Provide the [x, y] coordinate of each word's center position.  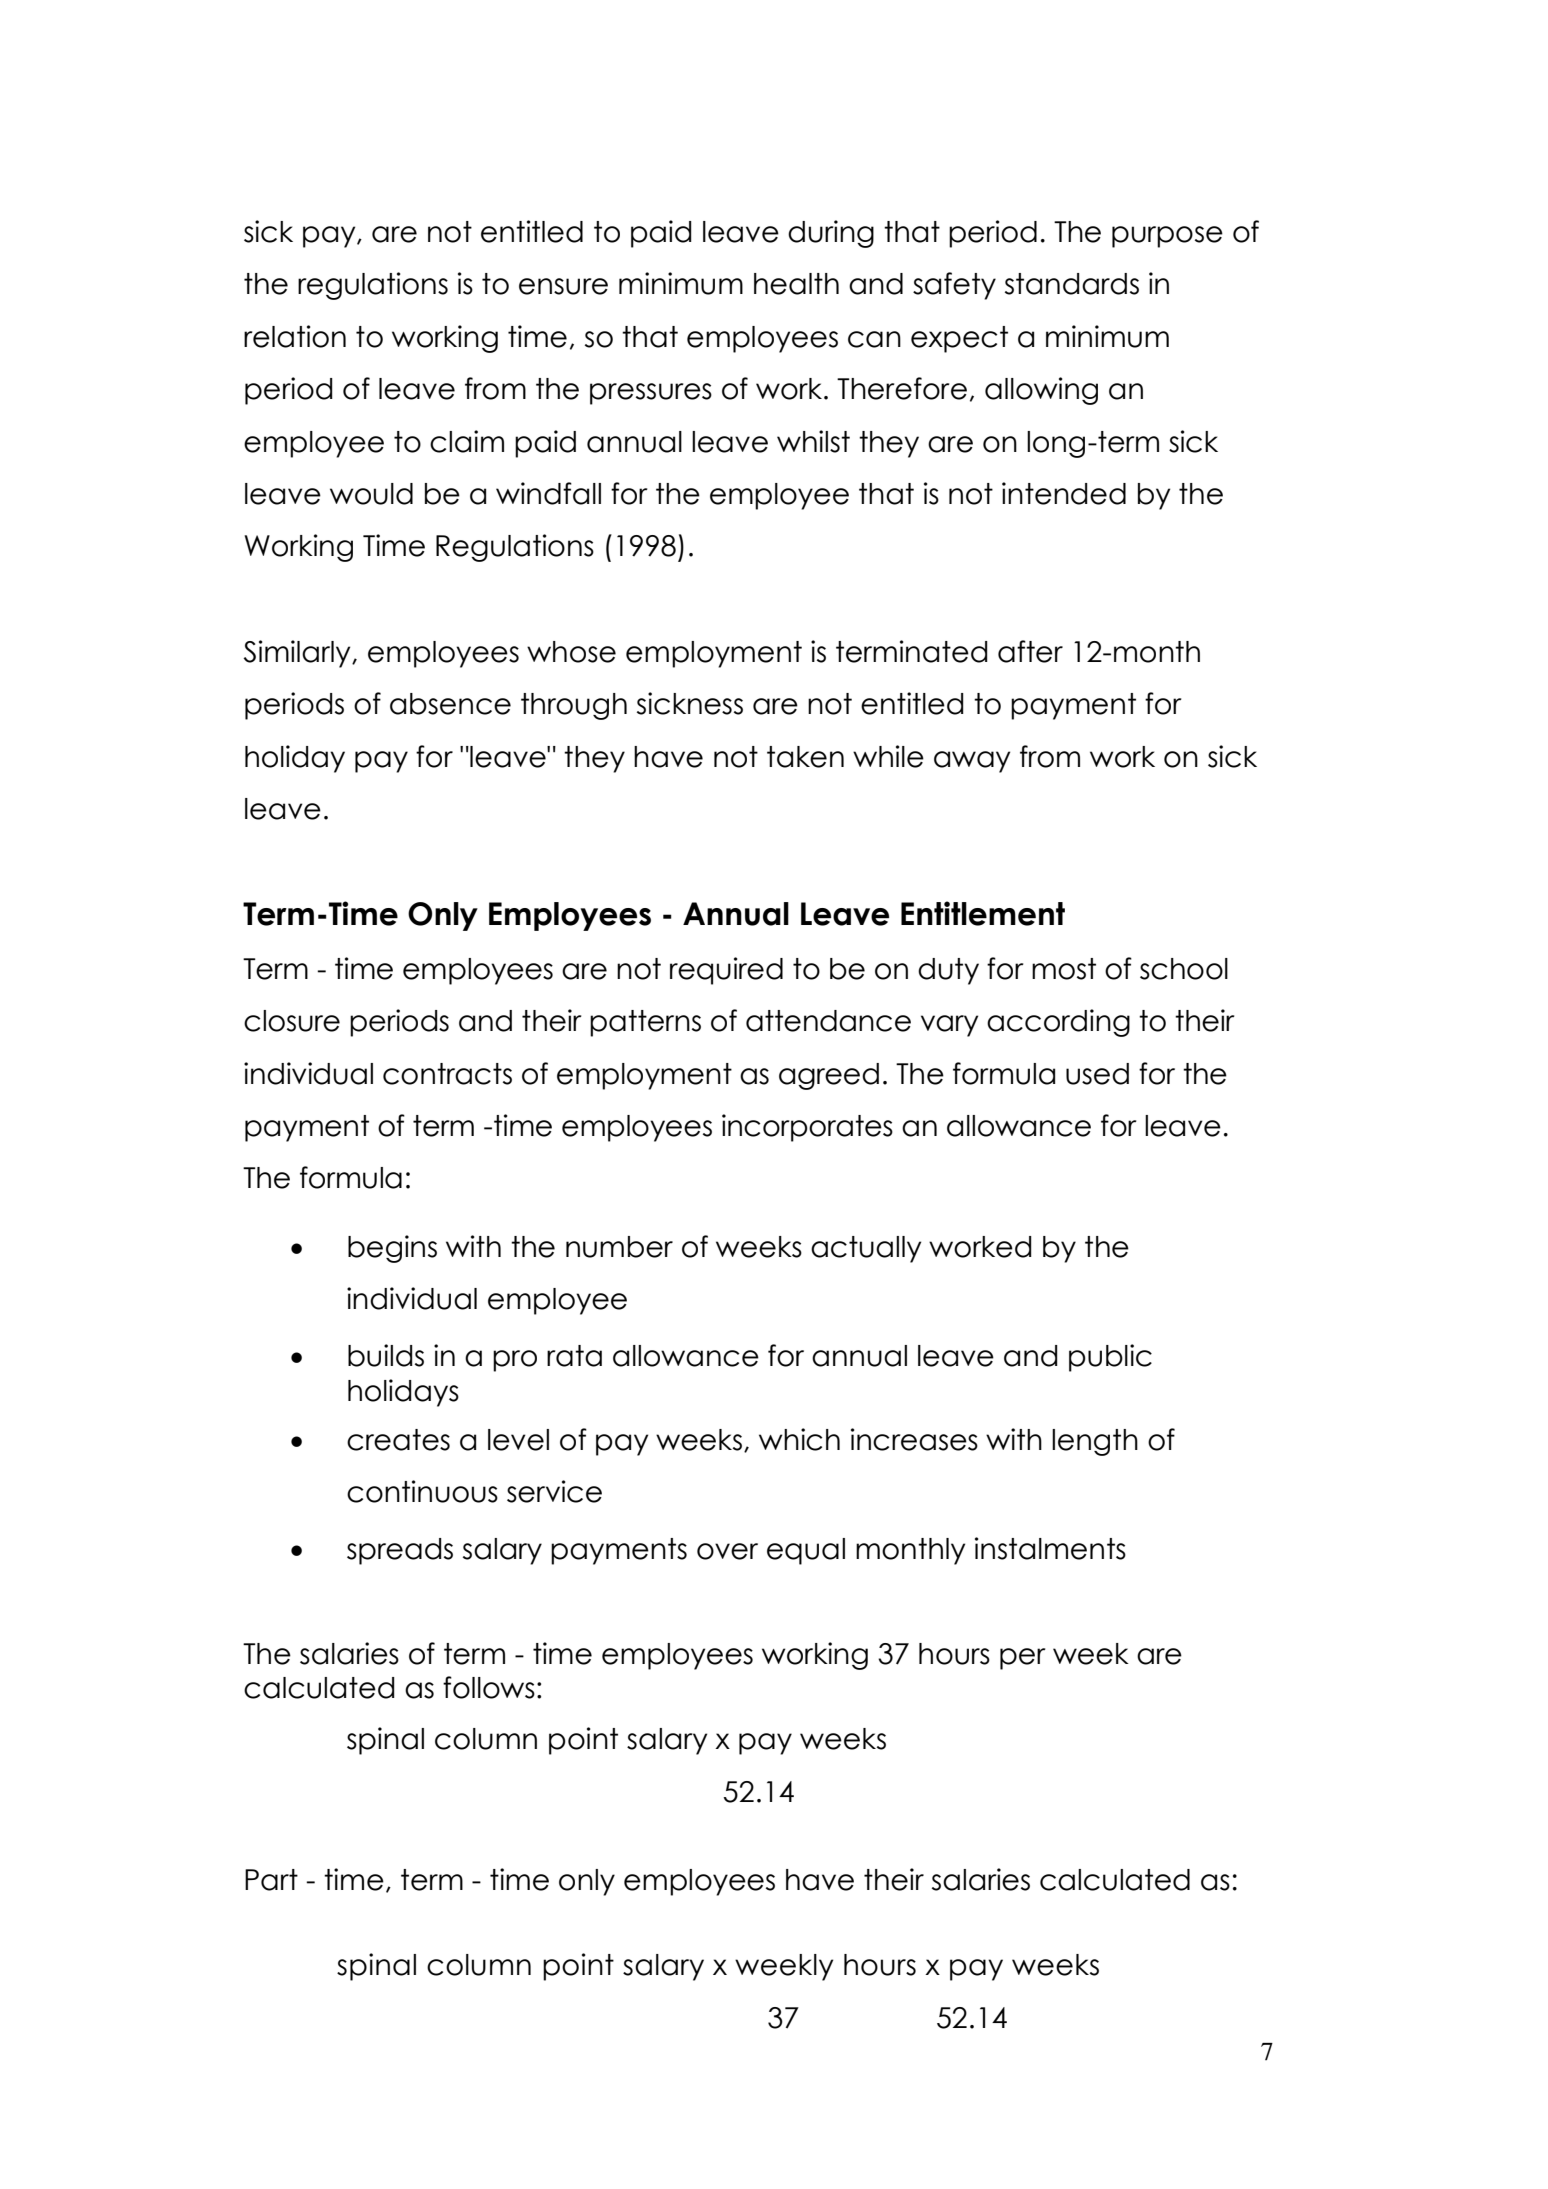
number [619, 1247]
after [1030, 651]
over [727, 1551]
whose [571, 652]
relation [295, 336]
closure [292, 1021]
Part [271, 1880]
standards [1072, 284]
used [1097, 1074]
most [1064, 969]
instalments [1050, 1548]
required [726, 971]
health [796, 284]
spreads [400, 1551]
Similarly [298, 654]
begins [392, 1249]
